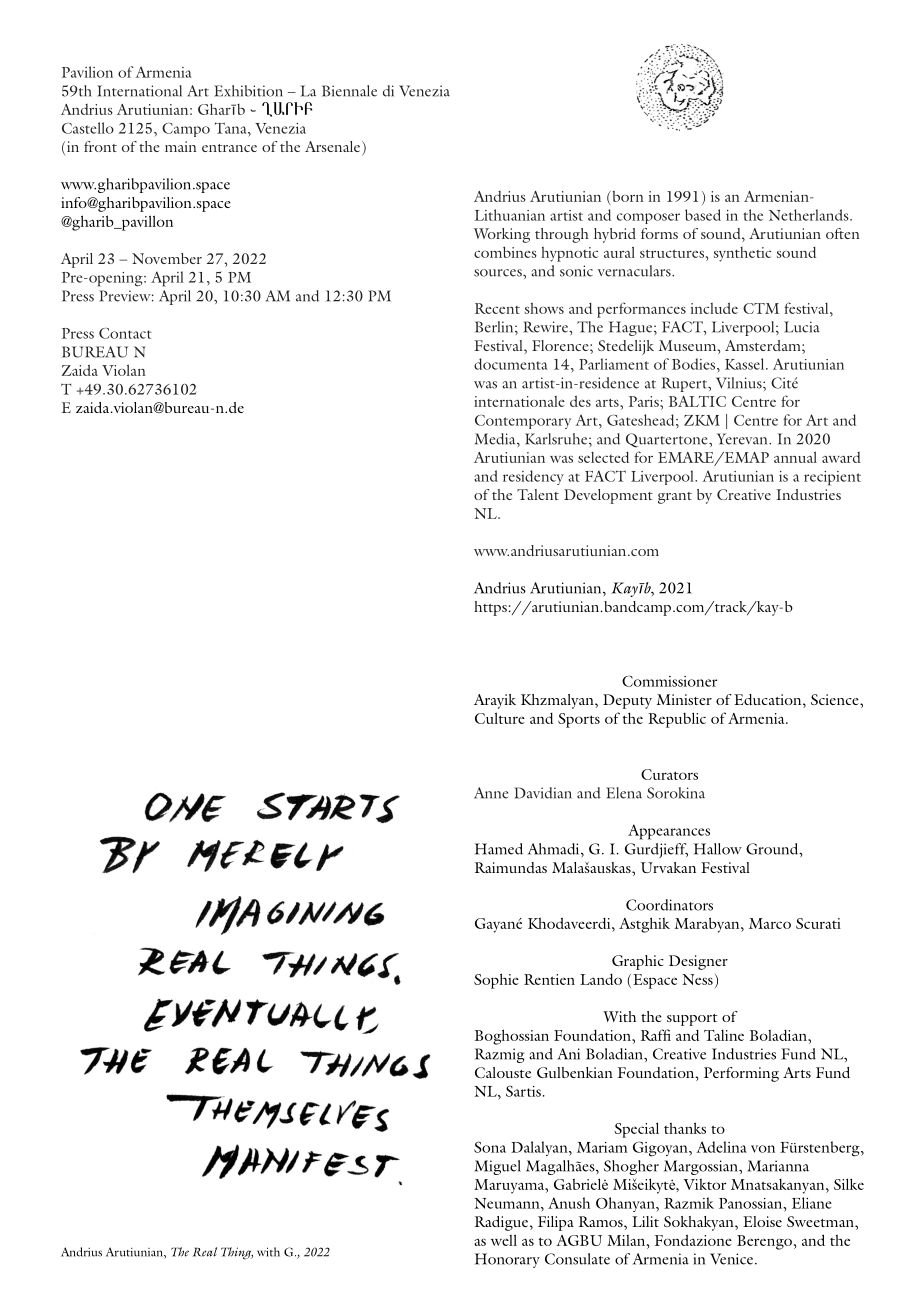 This screenshot has width=924, height=1308. Describe the element at coordinates (125, 333) in the screenshot. I see `Contact` at that location.
